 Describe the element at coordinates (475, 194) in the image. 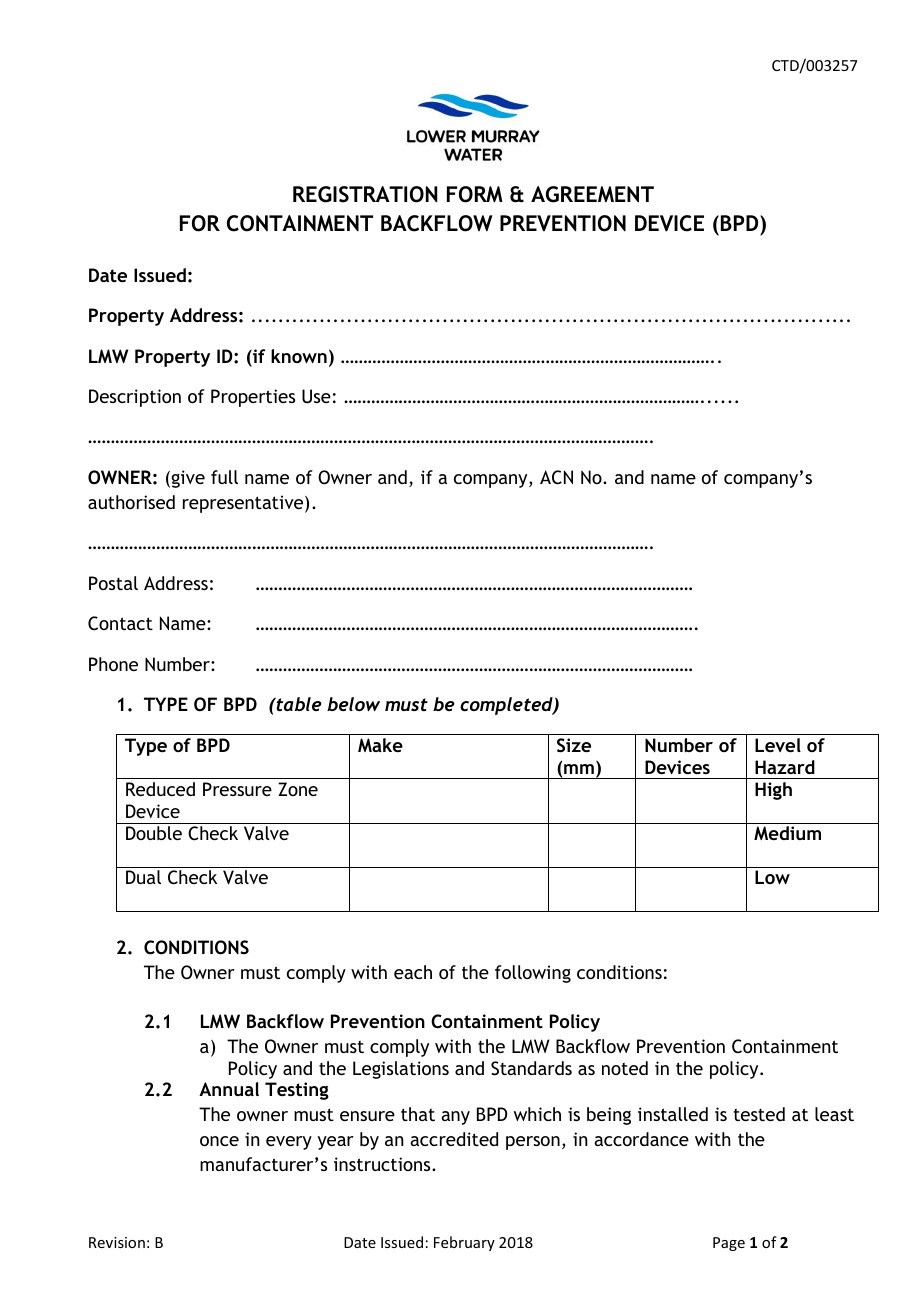

I see `FORM` at that location.
